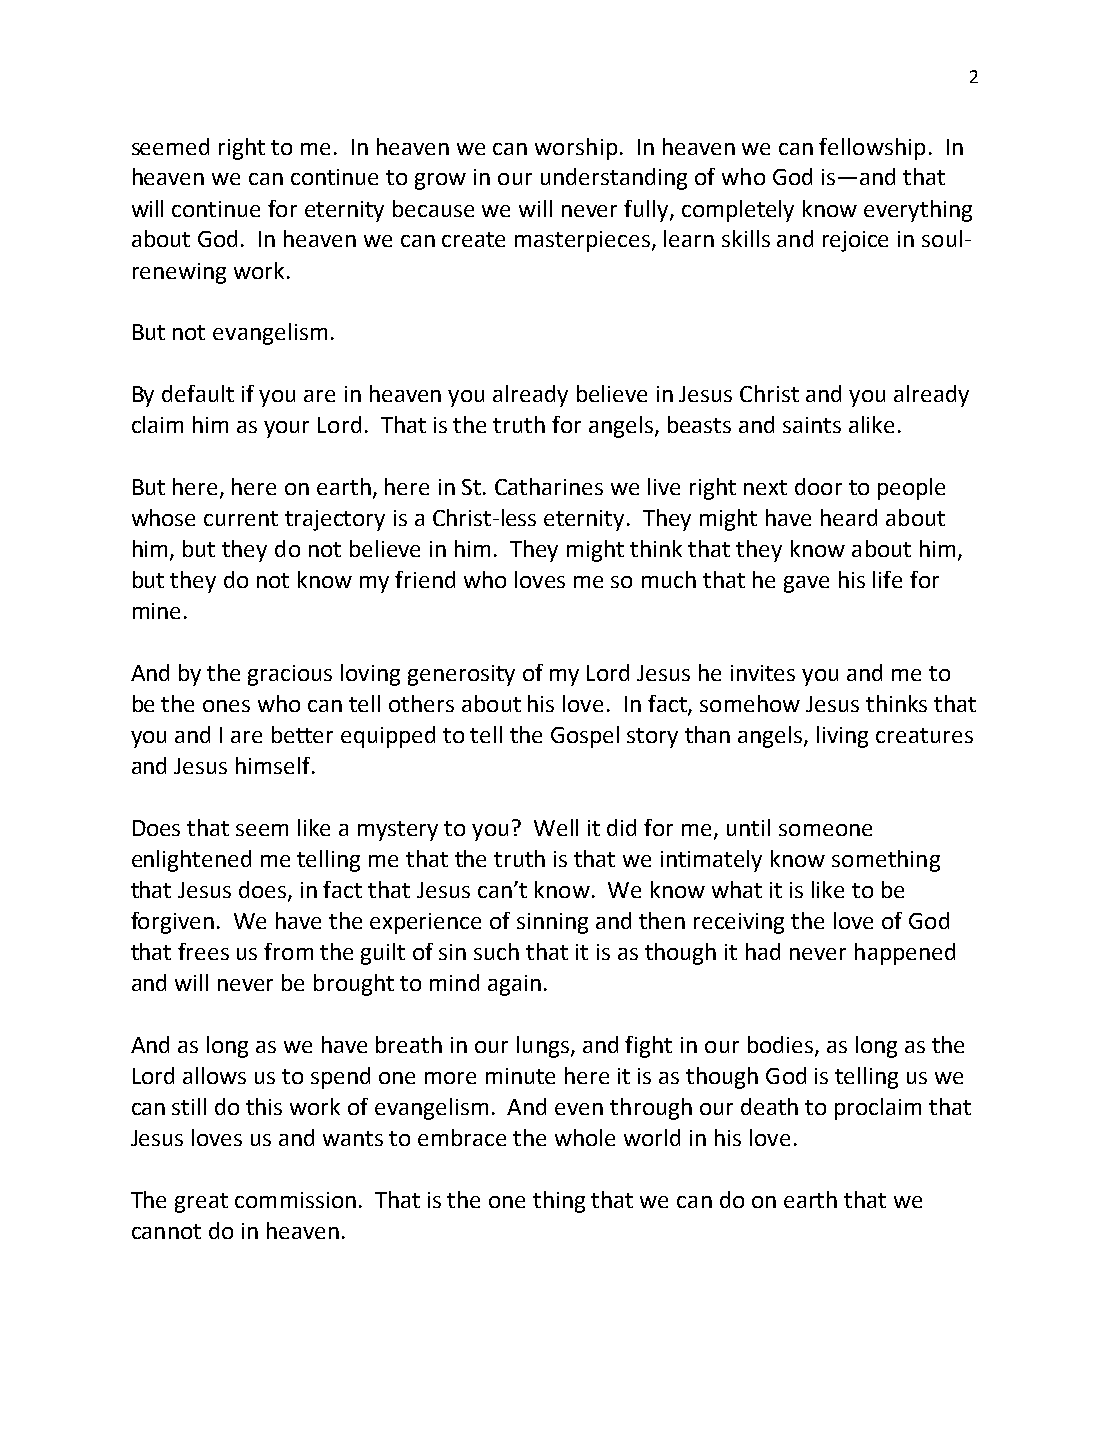 This screenshot has height=1435, width=1109. I want to click on fellowship, so click(872, 149).
